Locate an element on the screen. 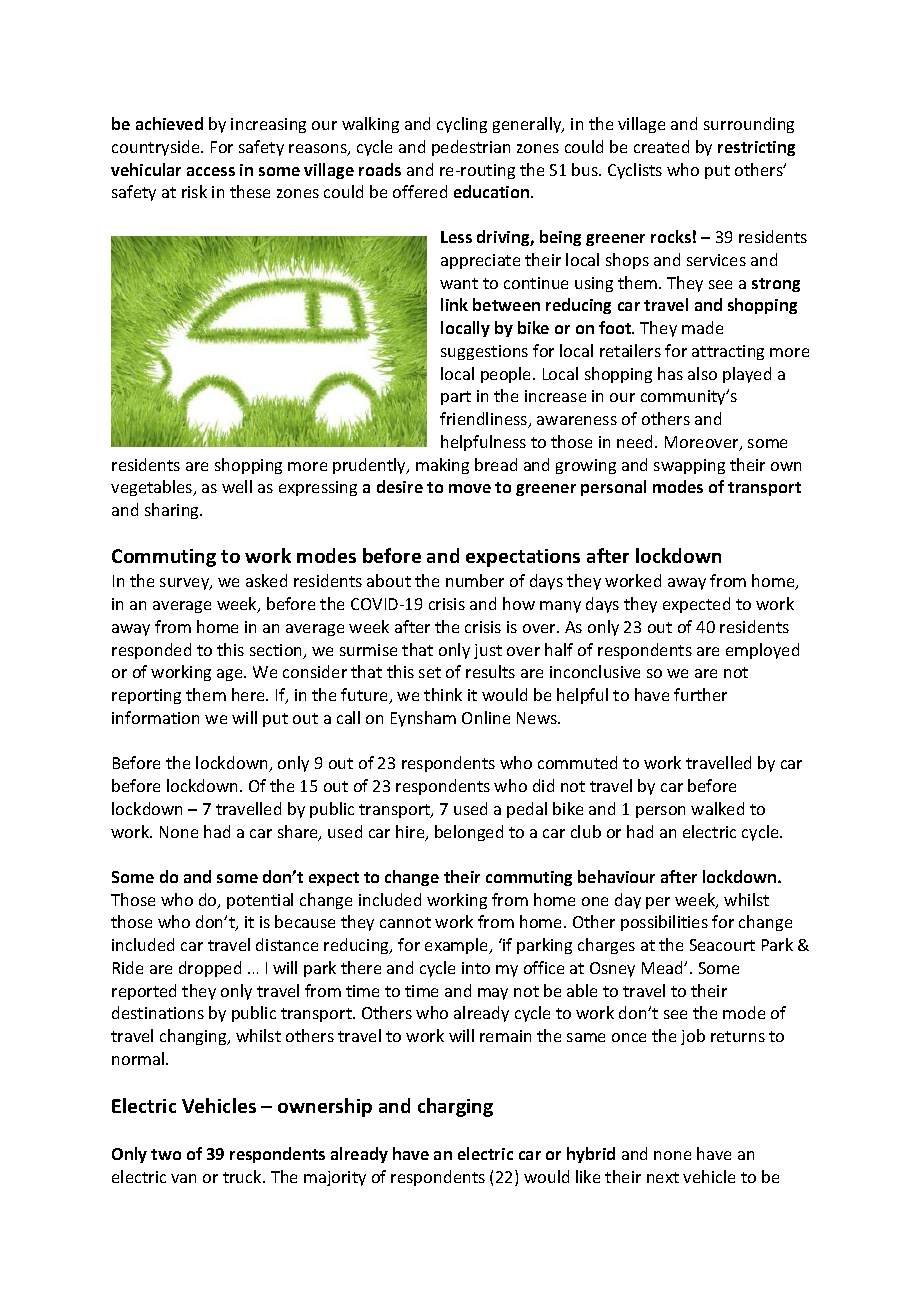  potential is located at coordinates (260, 901).
